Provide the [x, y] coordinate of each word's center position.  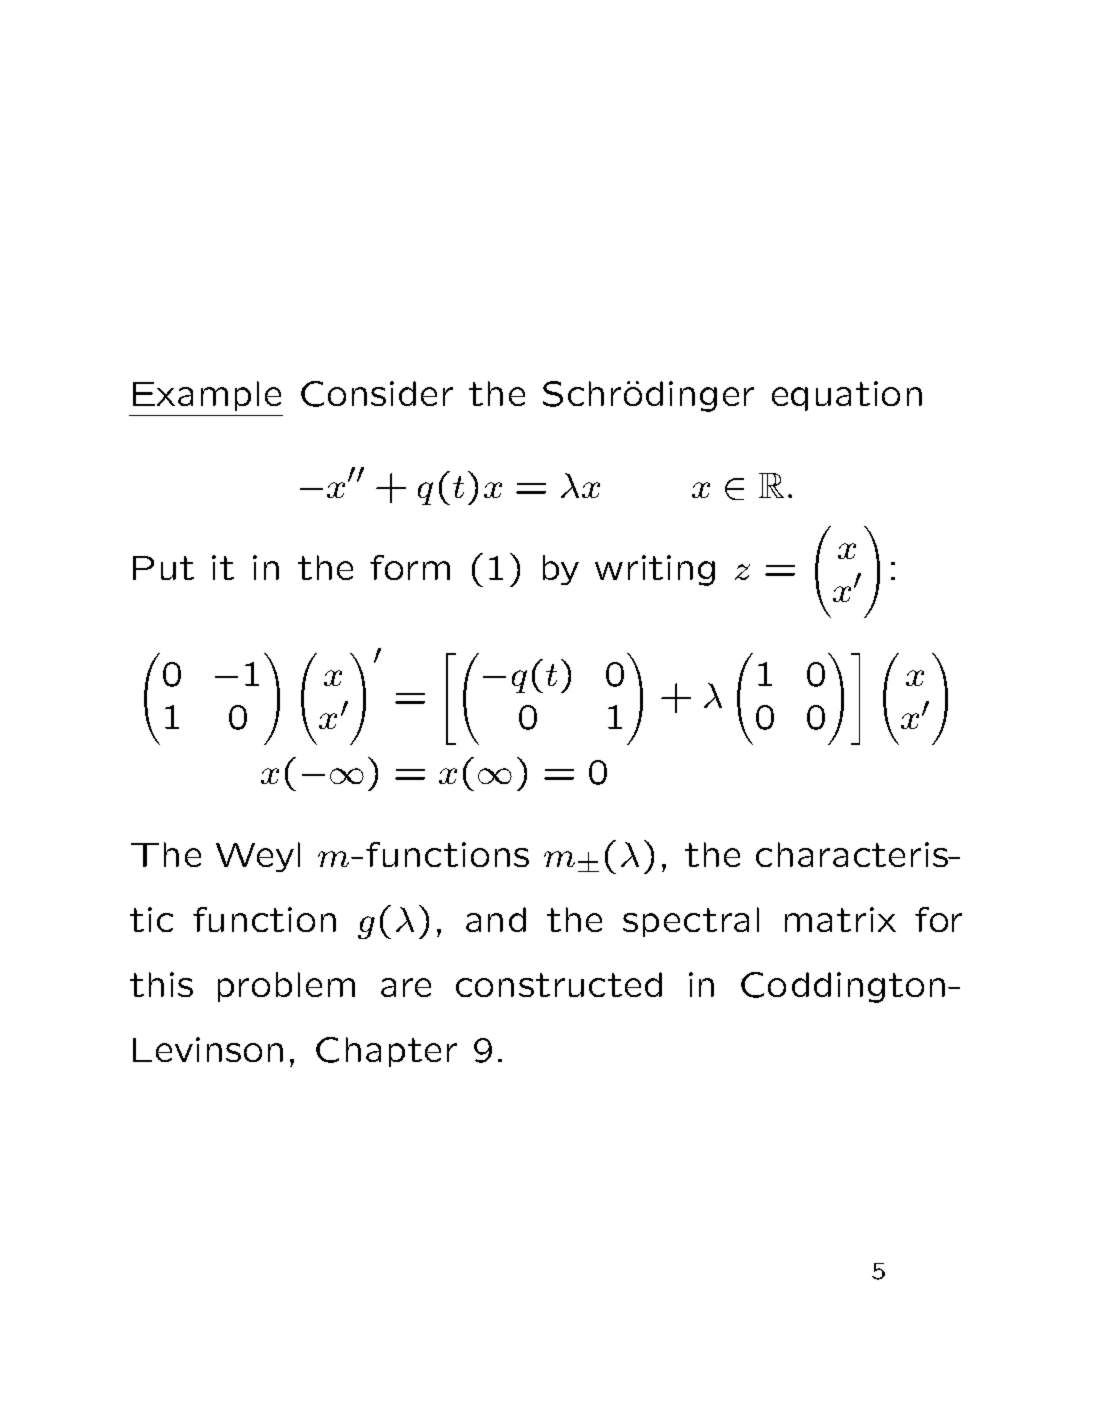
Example [207, 396]
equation [847, 396]
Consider [377, 394]
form [410, 567]
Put [163, 568]
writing [655, 570]
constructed [559, 984]
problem [286, 987]
